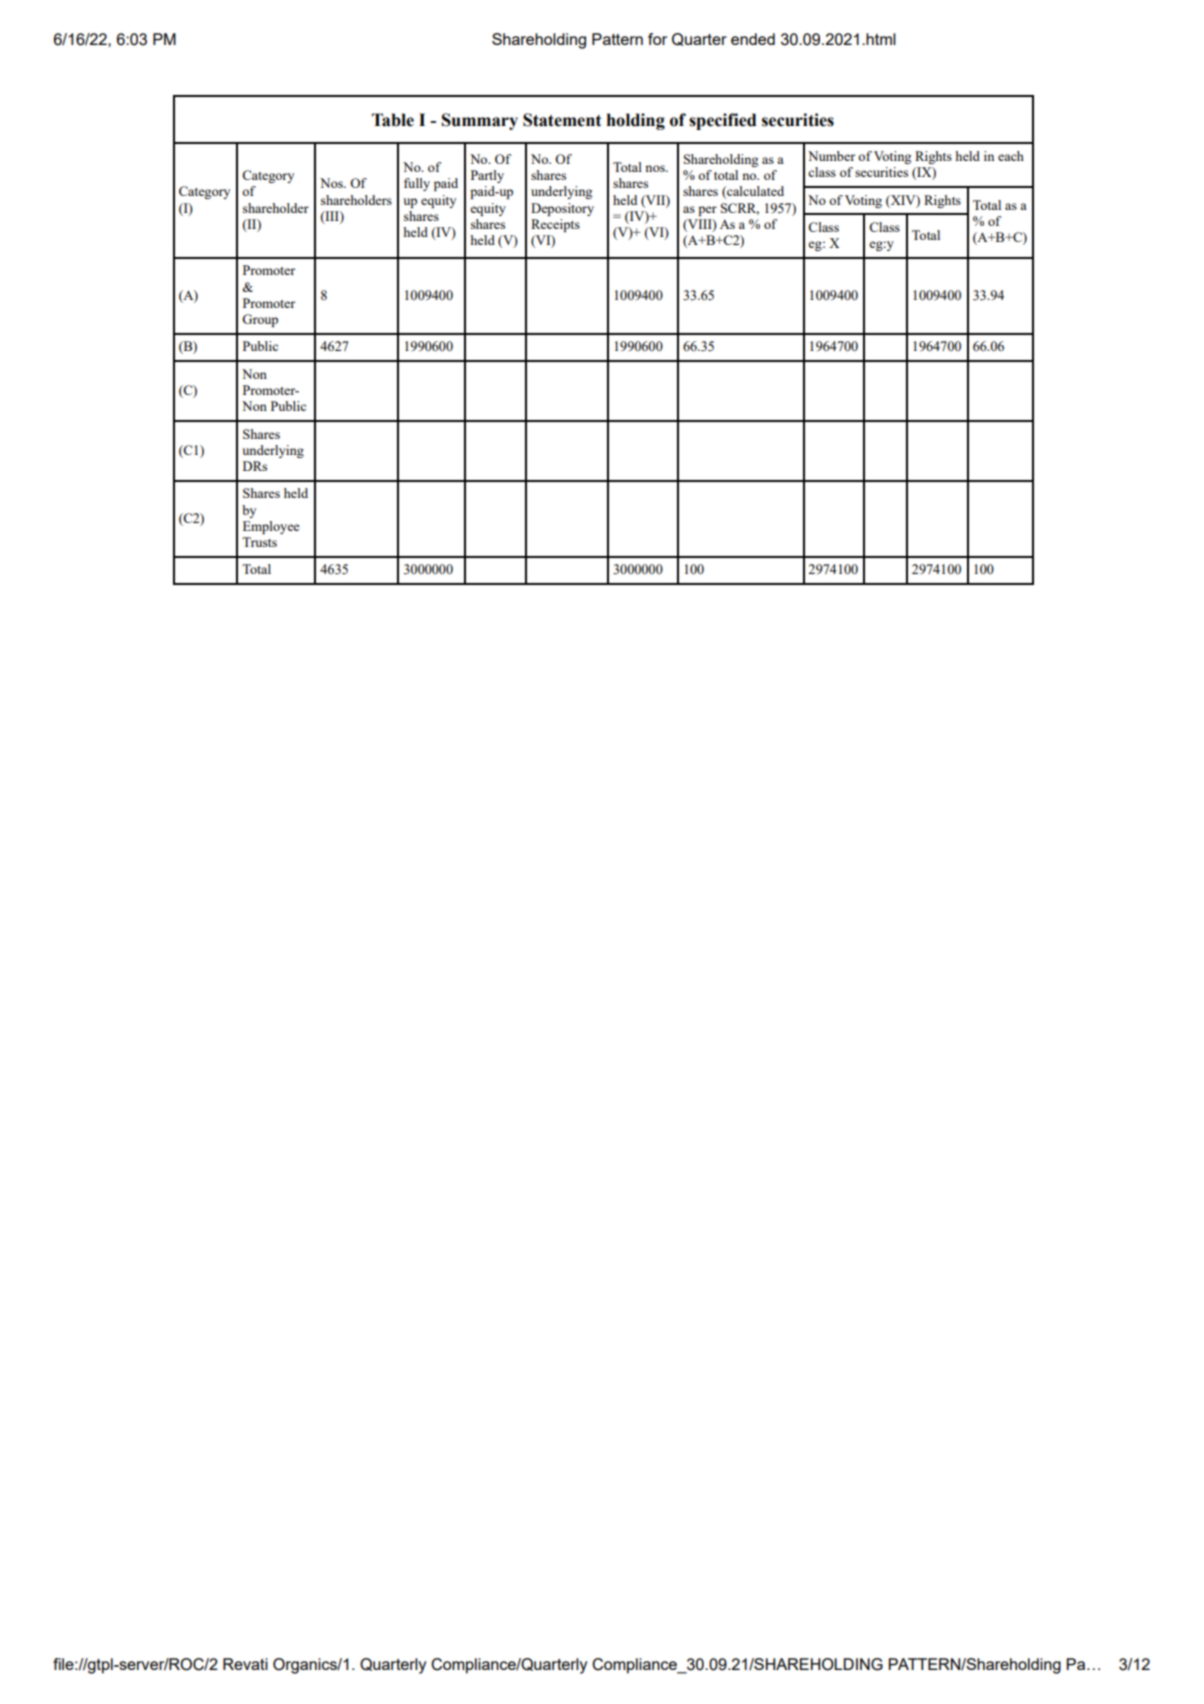 The image size is (1204, 1704). I want to click on Employee, so click(271, 527).
